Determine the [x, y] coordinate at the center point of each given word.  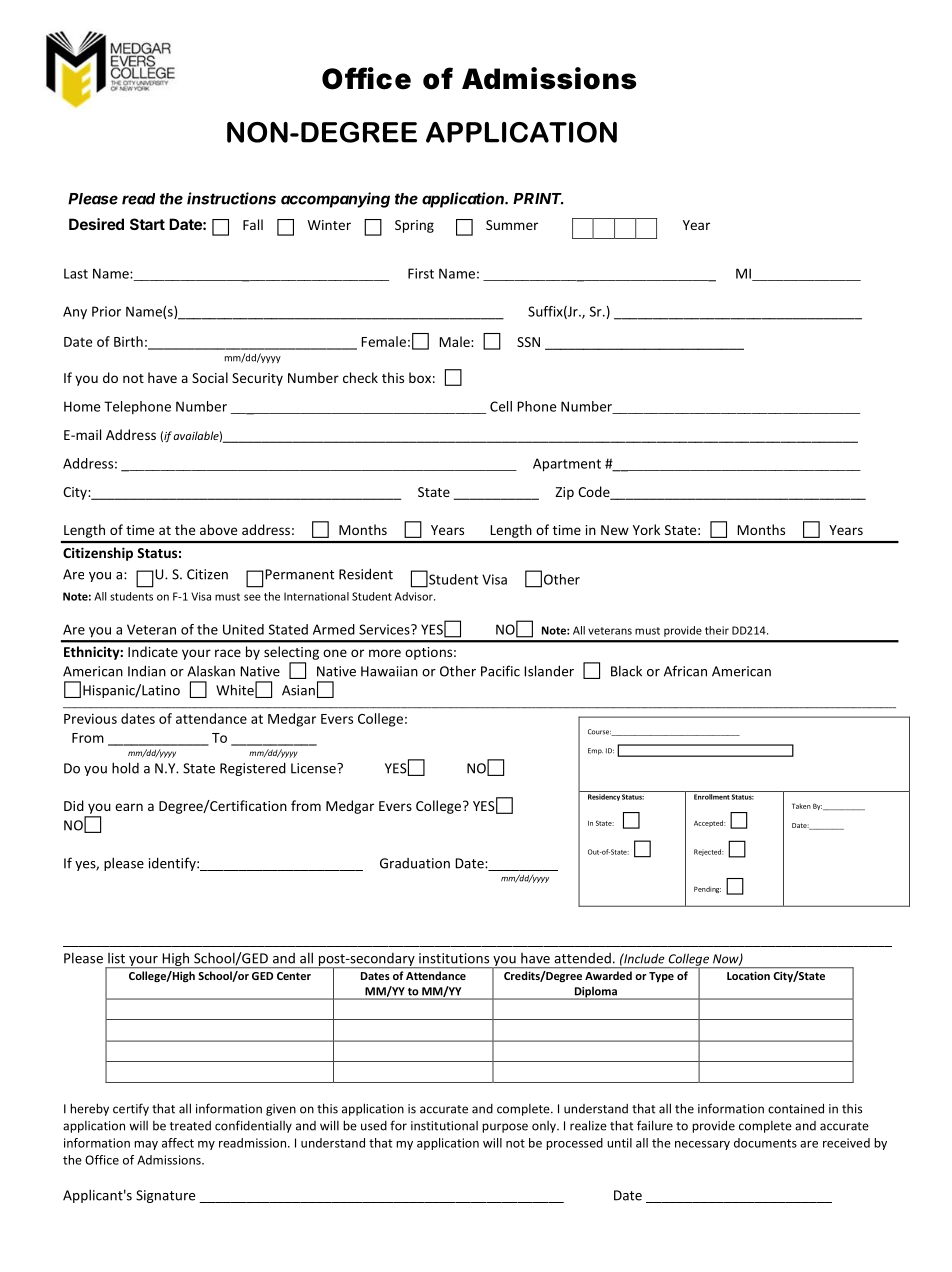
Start [147, 224]
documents [765, 1143]
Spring [414, 226]
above [218, 529]
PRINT [538, 199]
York [646, 529]
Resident [366, 574]
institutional [444, 1126]
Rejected [708, 852]
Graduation [415, 863]
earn [129, 807]
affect [178, 1143]
